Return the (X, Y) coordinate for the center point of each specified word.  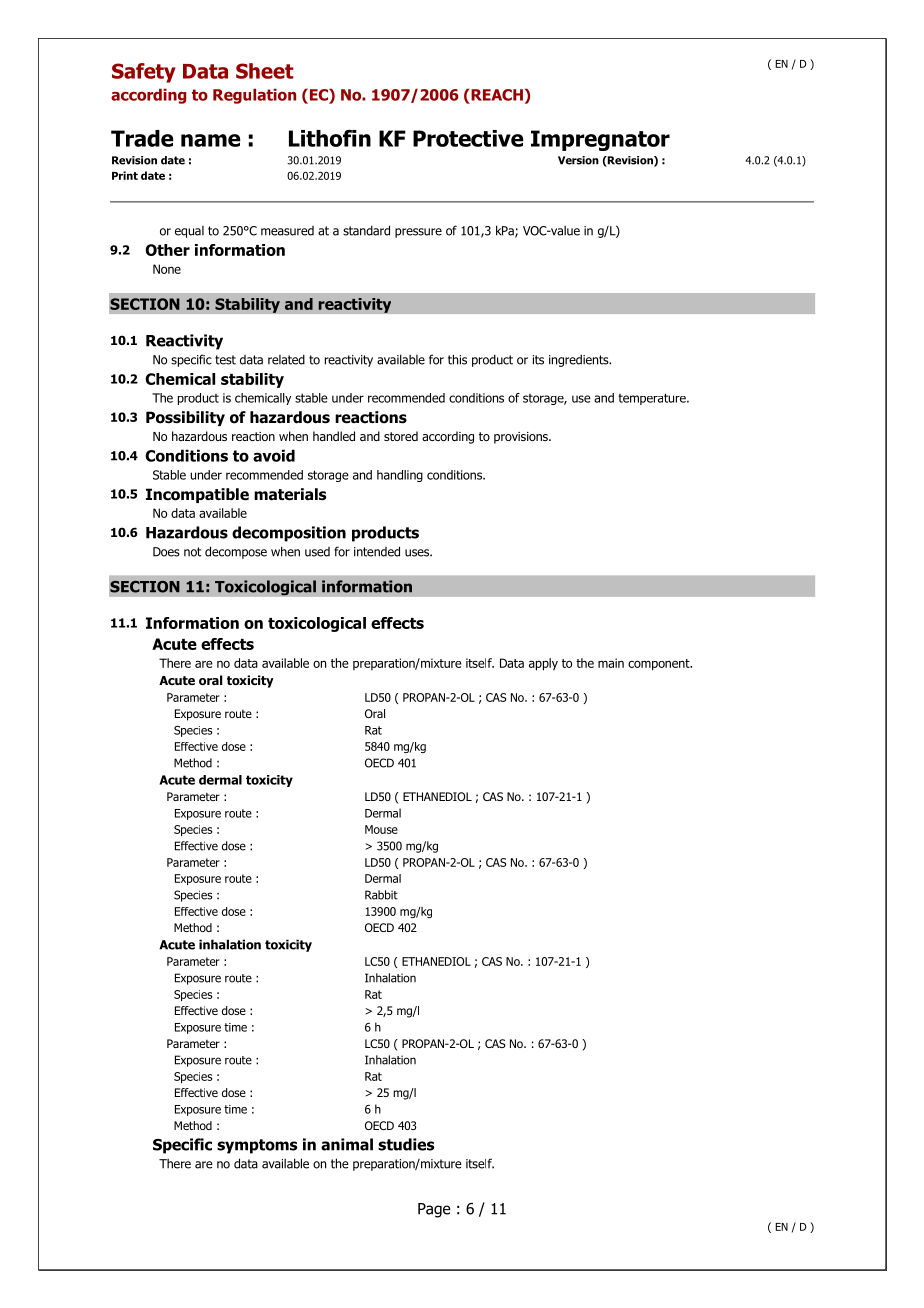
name (211, 140)
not (192, 552)
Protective (468, 138)
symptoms (257, 1146)
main (611, 663)
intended (377, 551)
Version (578, 160)
